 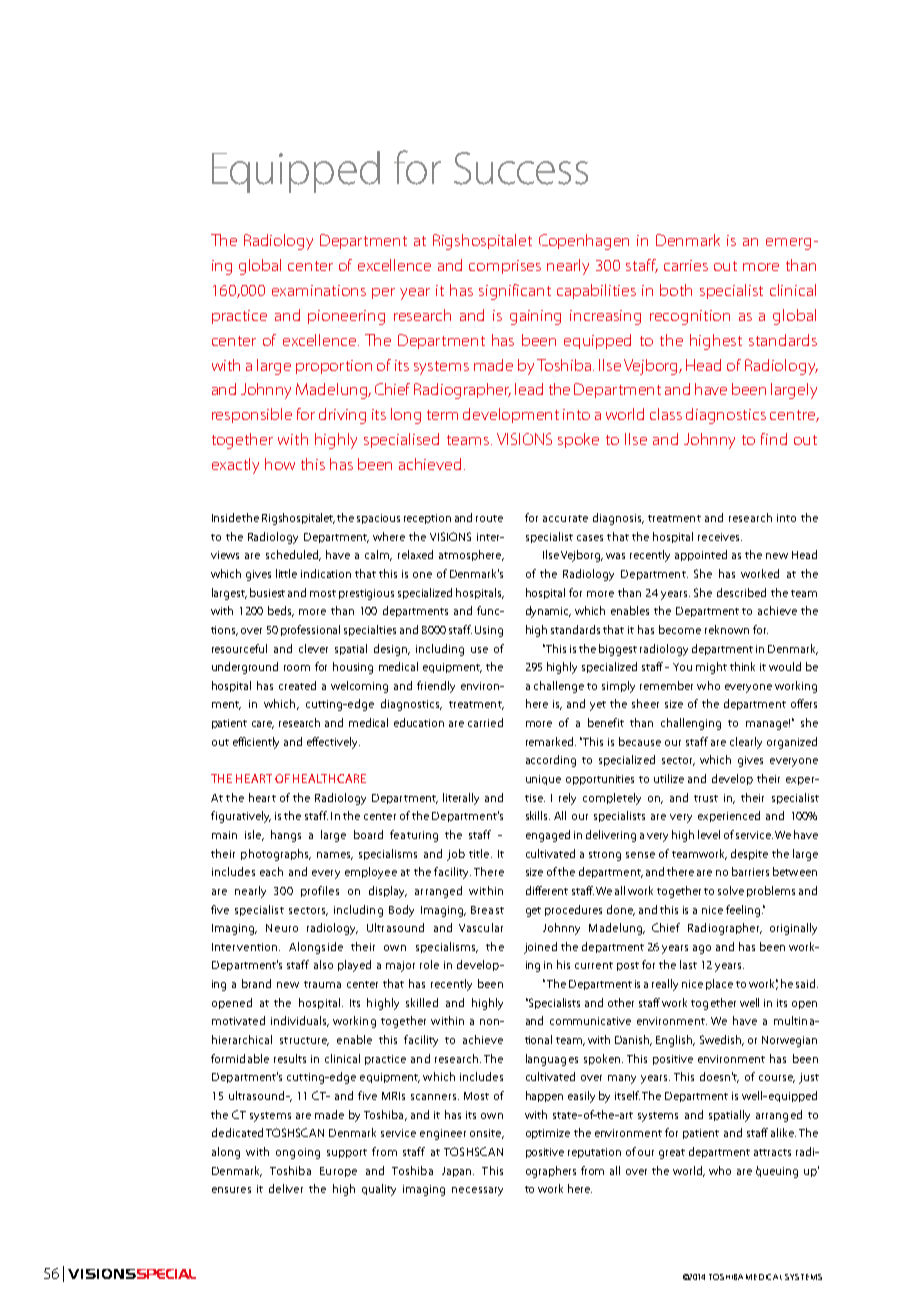 I want to click on ongoing, so click(x=298, y=1153).
